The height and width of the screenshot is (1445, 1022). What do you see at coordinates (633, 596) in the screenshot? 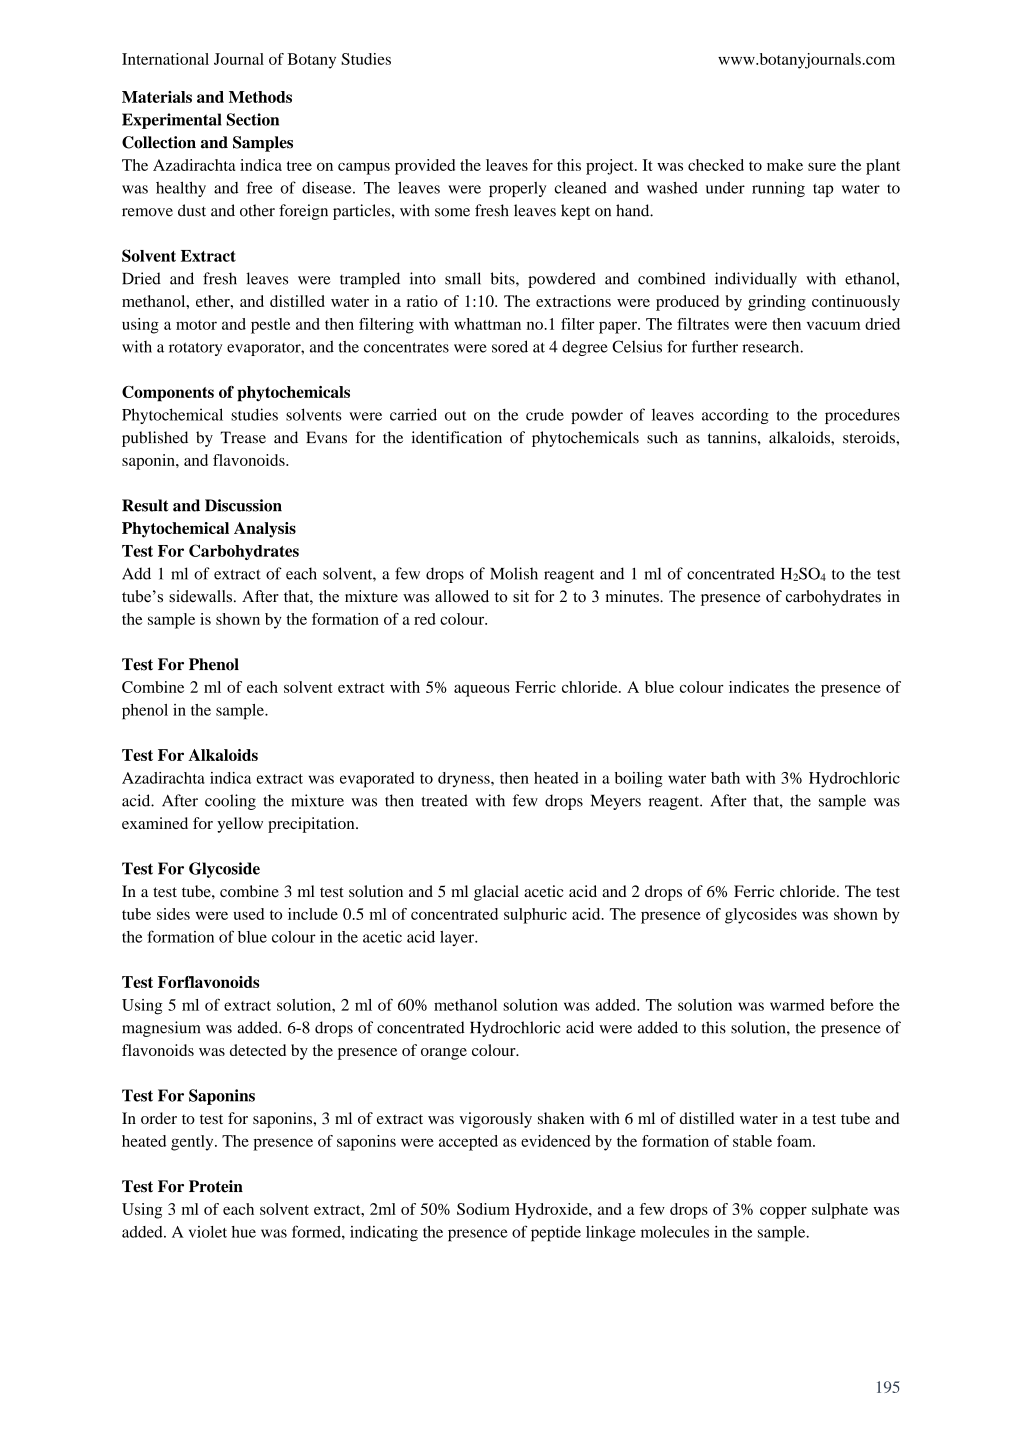
I see `minutes` at bounding box center [633, 596].
